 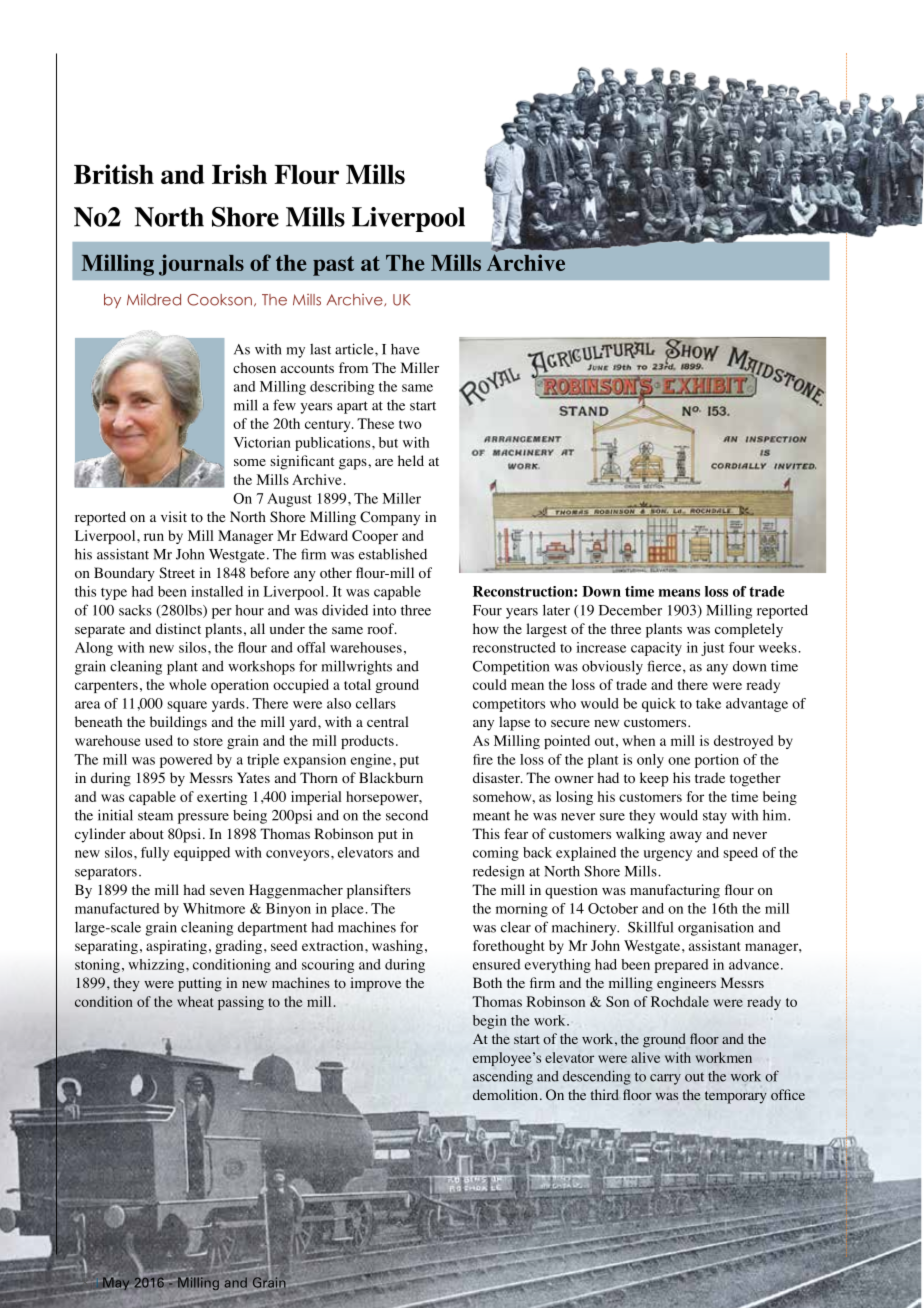 What do you see at coordinates (384, 610) in the document?
I see `into` at bounding box center [384, 610].
